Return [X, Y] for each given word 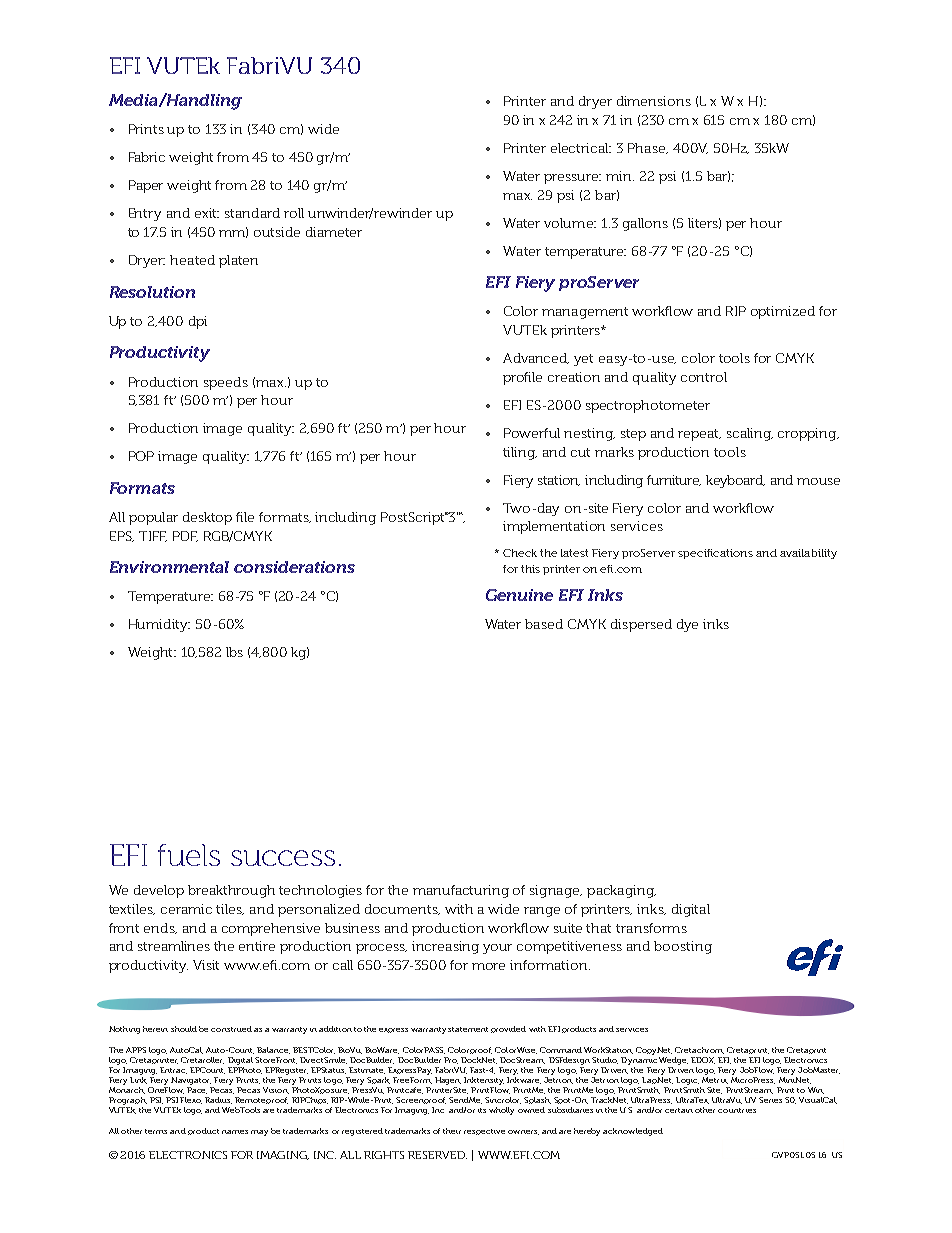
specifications [715, 554]
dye [687, 625]
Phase [648, 148]
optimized [783, 312]
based [544, 624]
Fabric [147, 157]
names [235, 1132]
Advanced [536, 358]
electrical [581, 148]
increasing [445, 947]
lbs [234, 652]
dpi [198, 322]
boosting [683, 947]
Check [520, 553]
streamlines [174, 946]
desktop [207, 518]
